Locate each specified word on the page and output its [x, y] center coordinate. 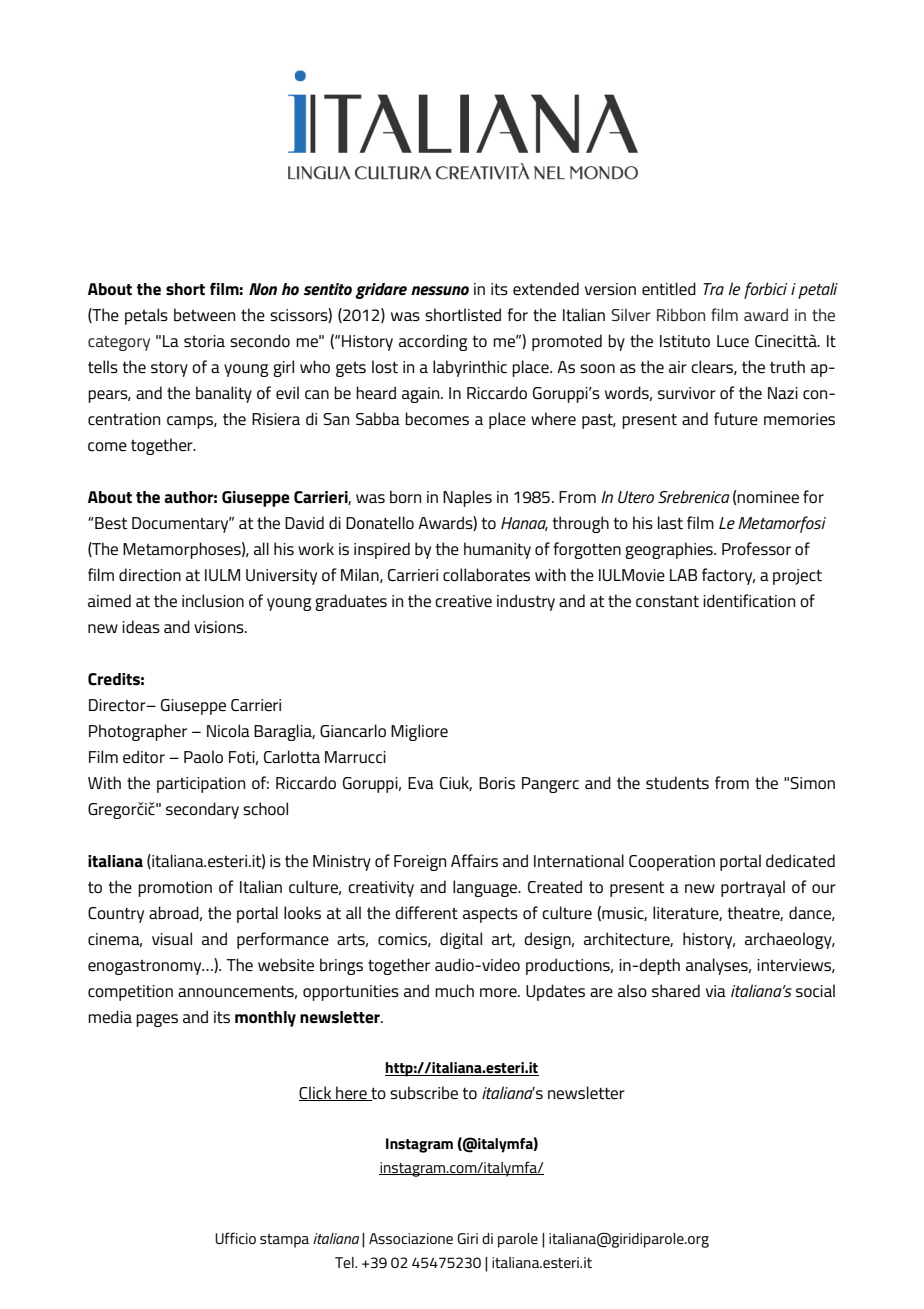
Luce [733, 341]
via [716, 991]
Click [316, 1093]
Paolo [203, 756]
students [677, 782]
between [204, 314]
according [433, 342]
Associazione [411, 1238]
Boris [497, 783]
